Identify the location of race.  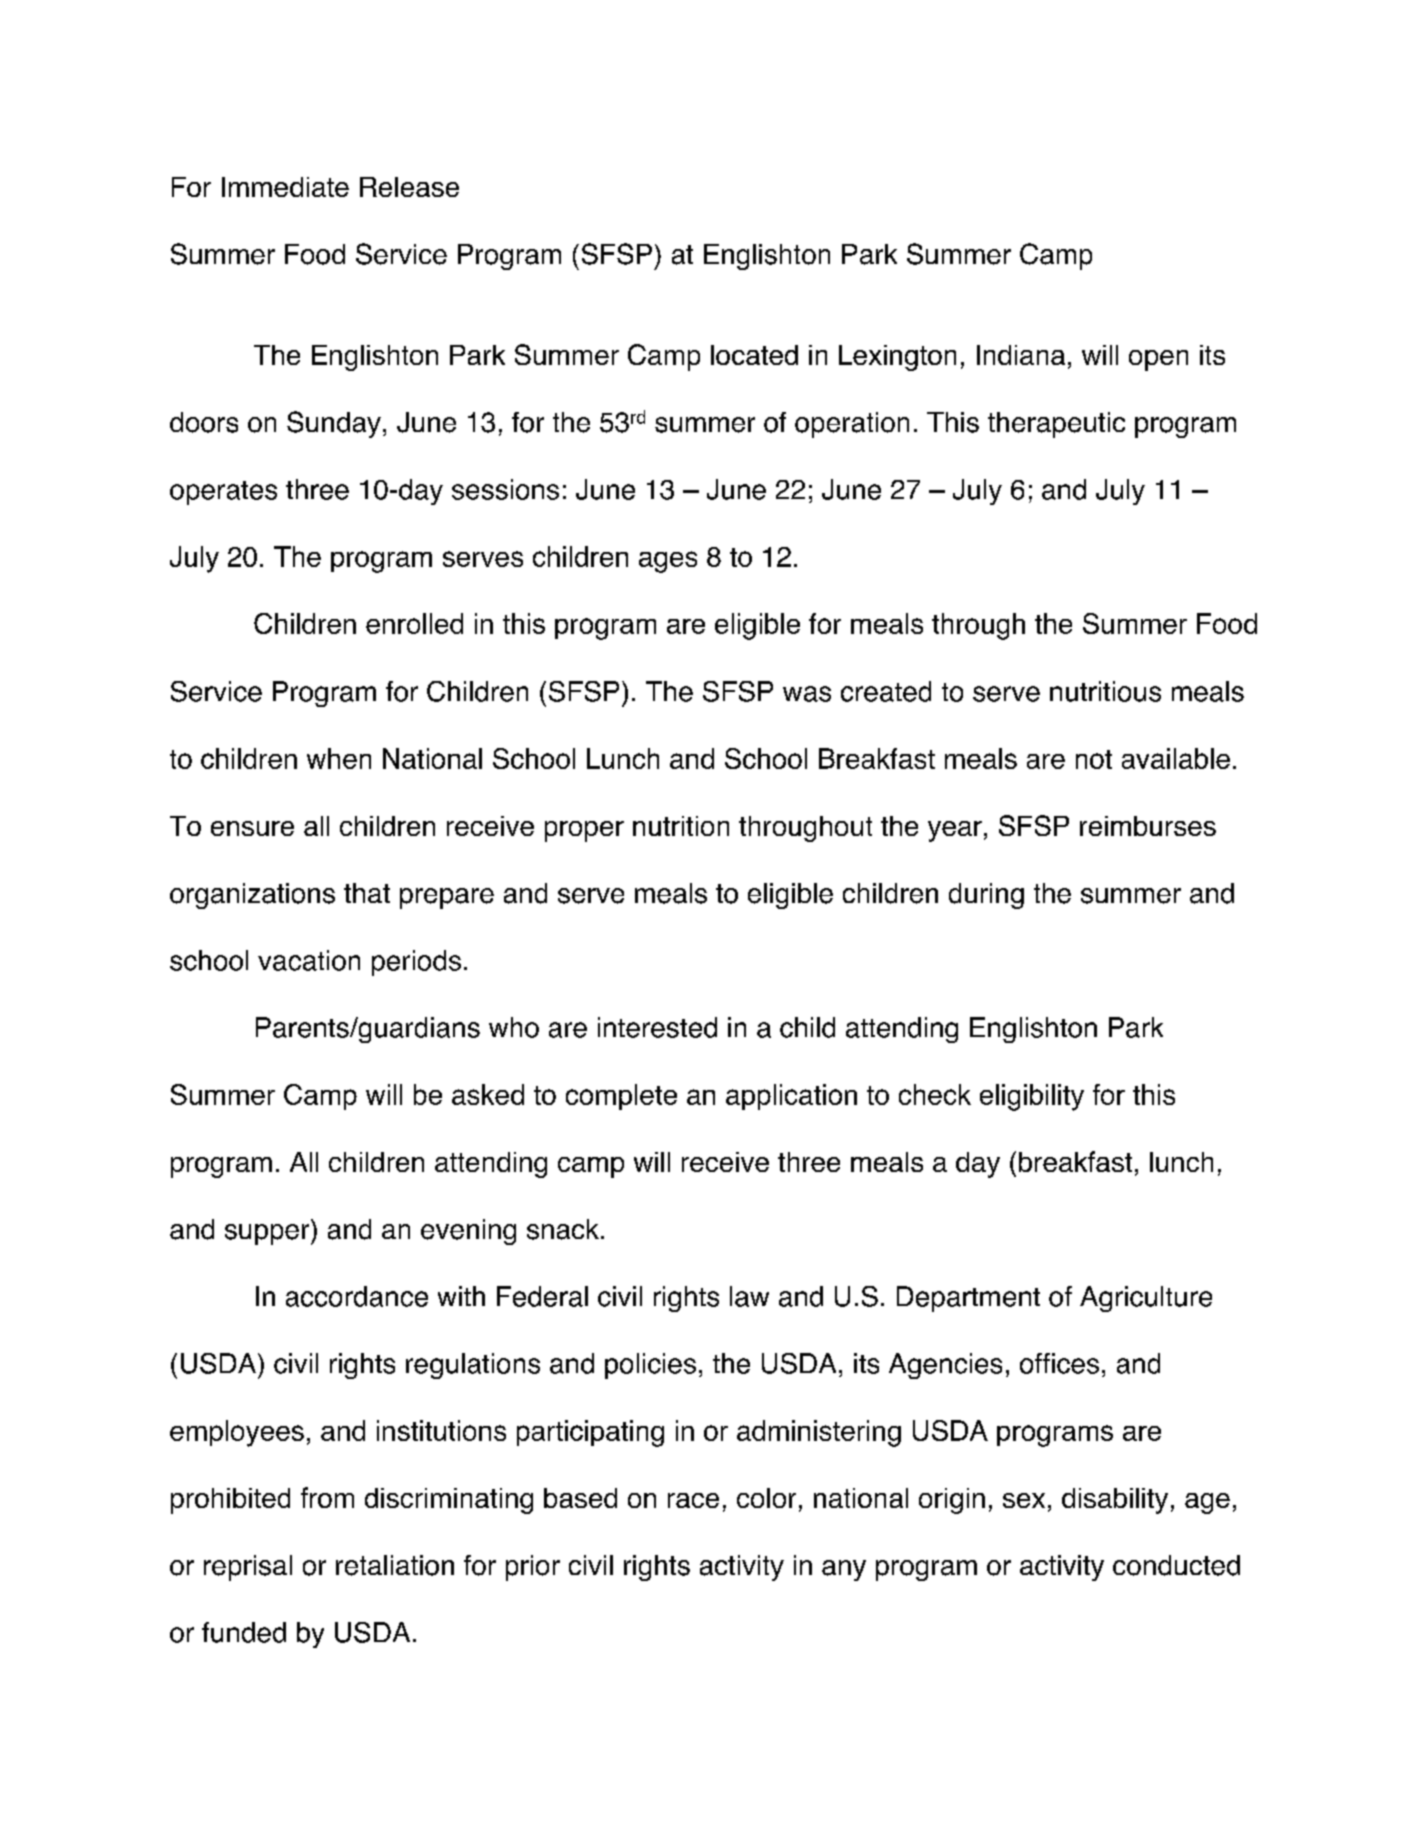
(693, 1500).
